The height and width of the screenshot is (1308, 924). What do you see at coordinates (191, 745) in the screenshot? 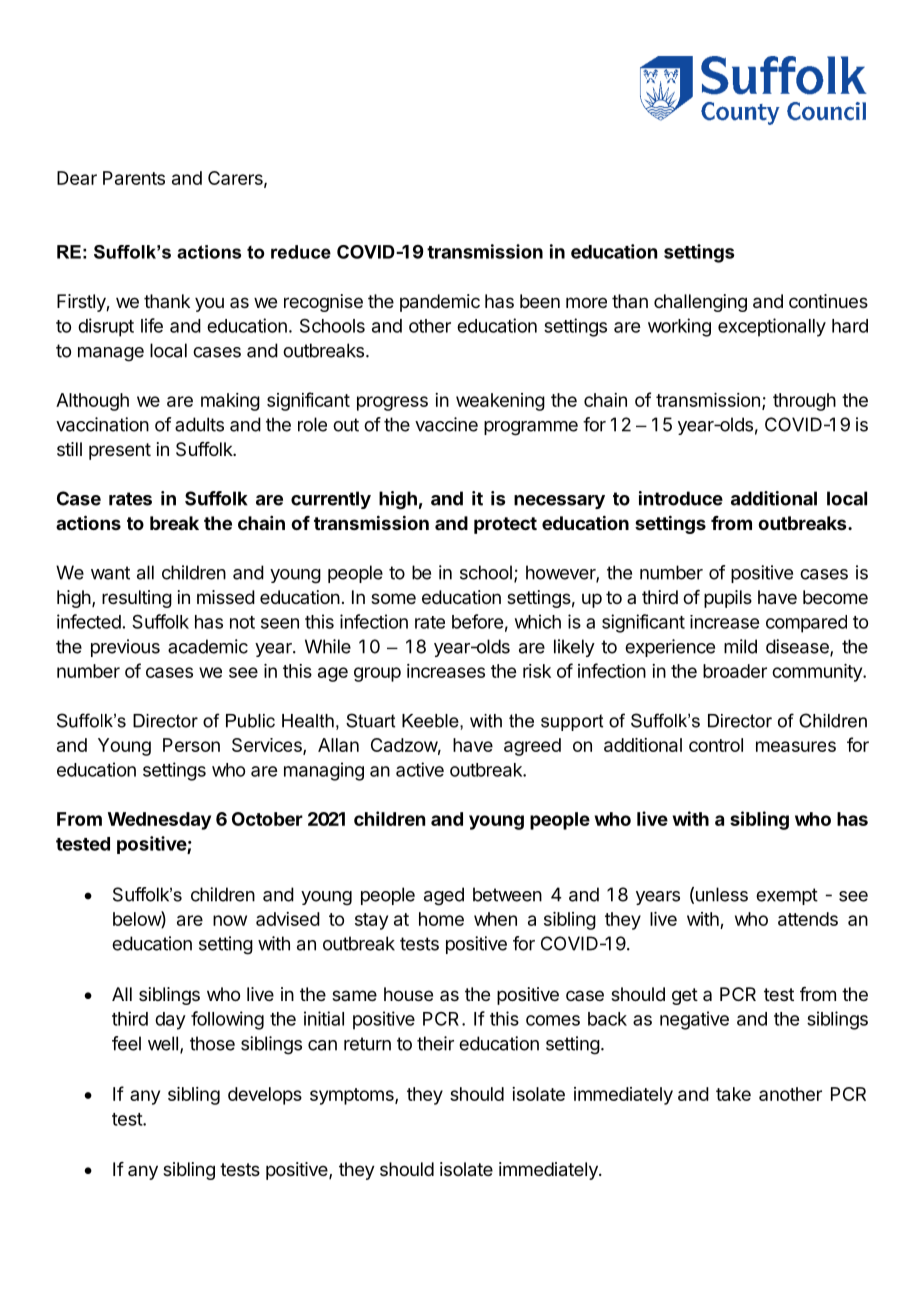
I see `Person` at bounding box center [191, 745].
